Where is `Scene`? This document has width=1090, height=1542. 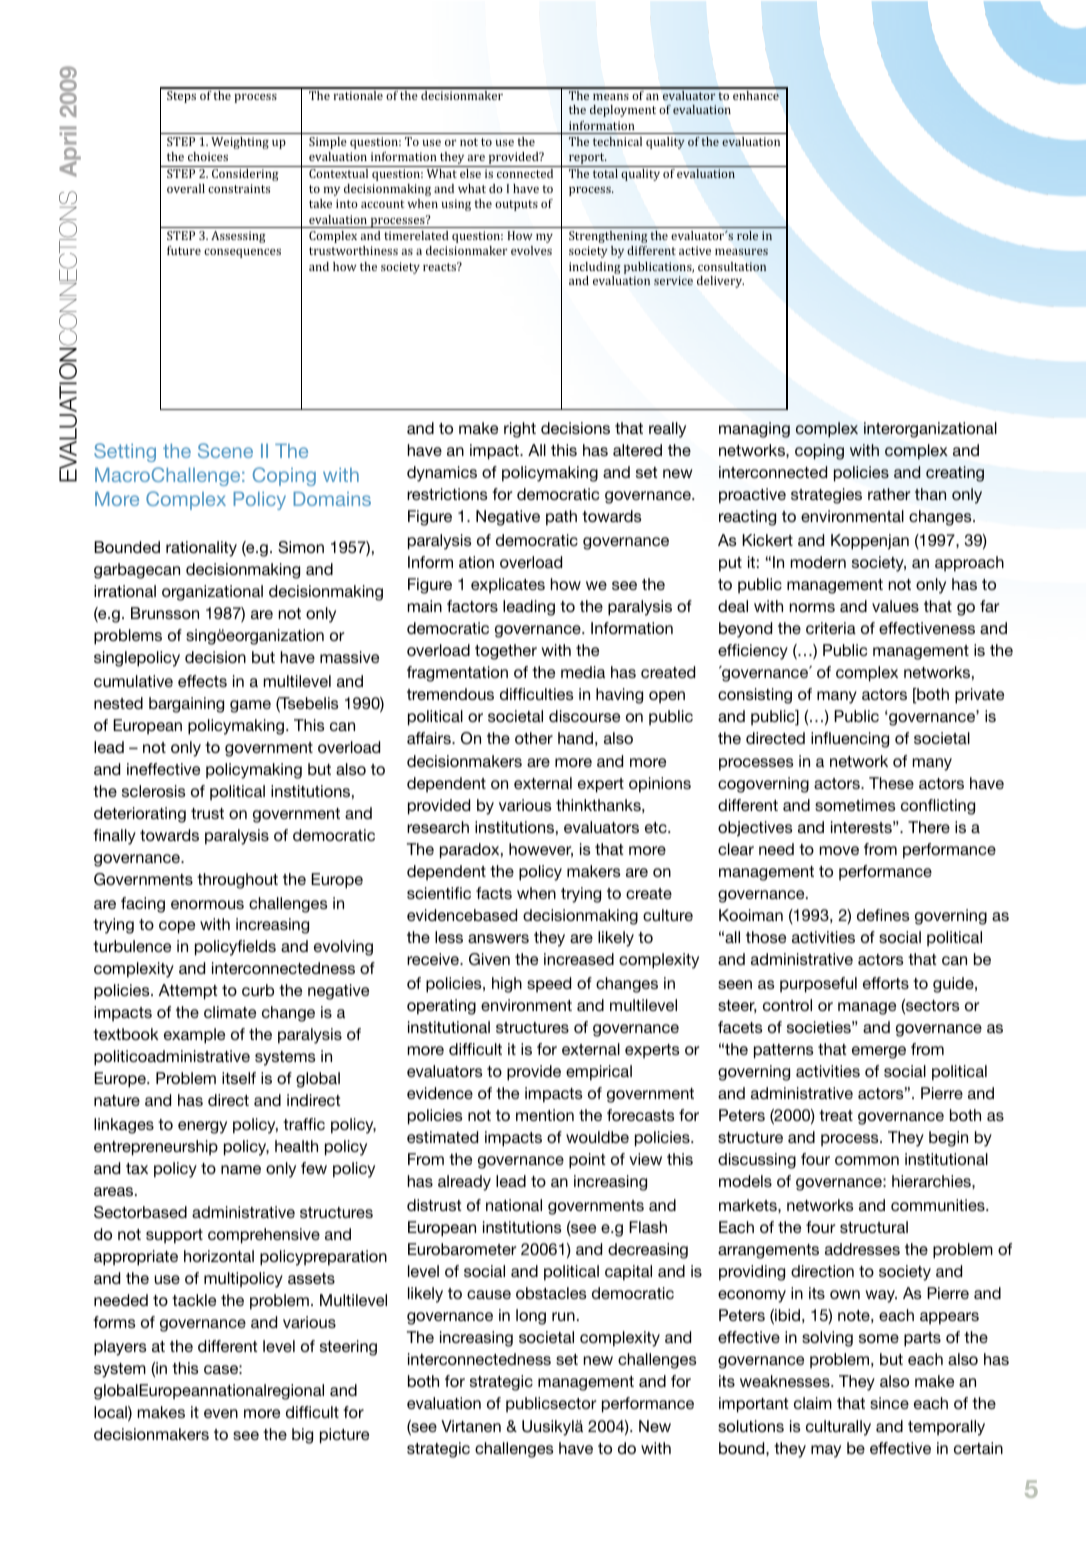 Scene is located at coordinates (225, 450).
